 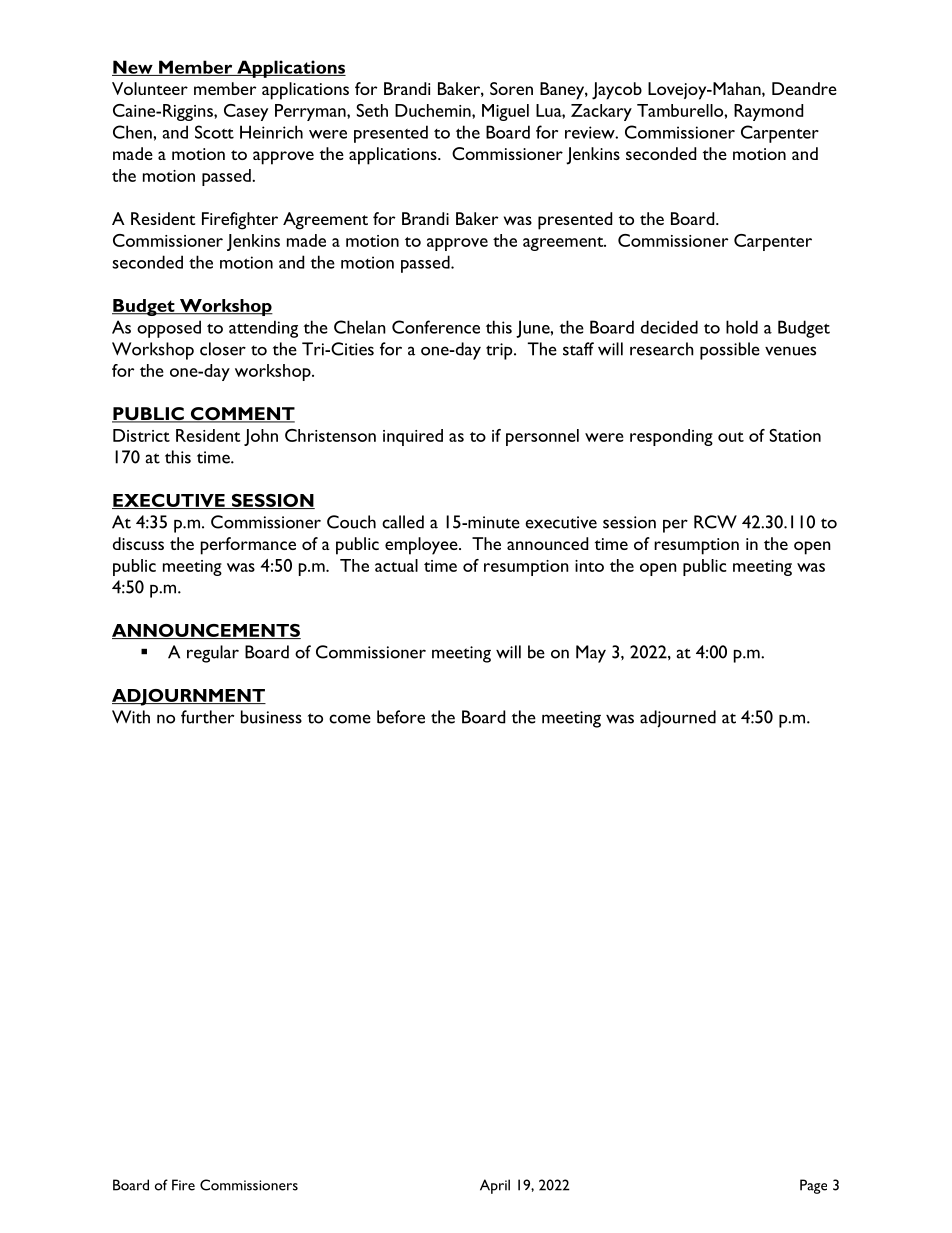 I want to click on inquired, so click(x=413, y=437).
